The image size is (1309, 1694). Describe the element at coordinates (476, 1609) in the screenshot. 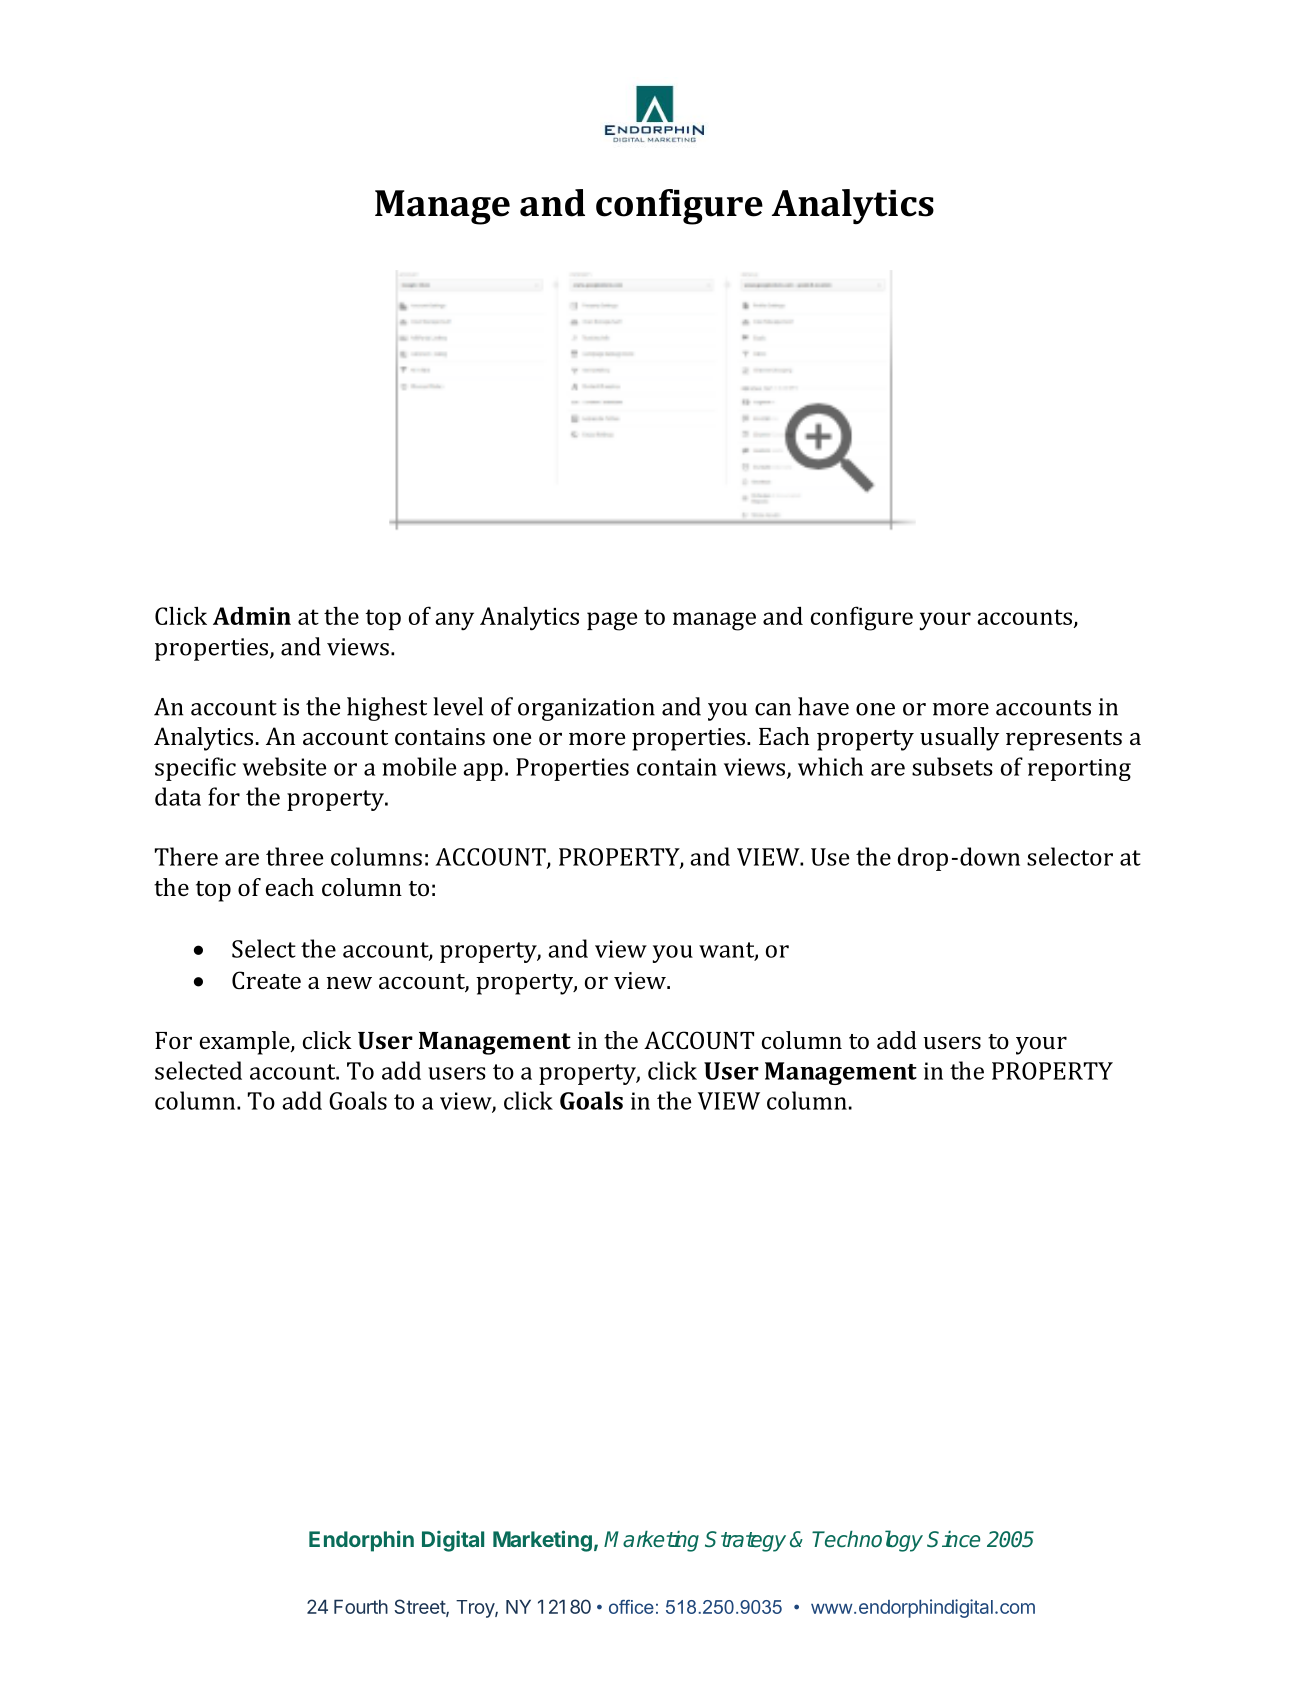

I see `Troy` at that location.
